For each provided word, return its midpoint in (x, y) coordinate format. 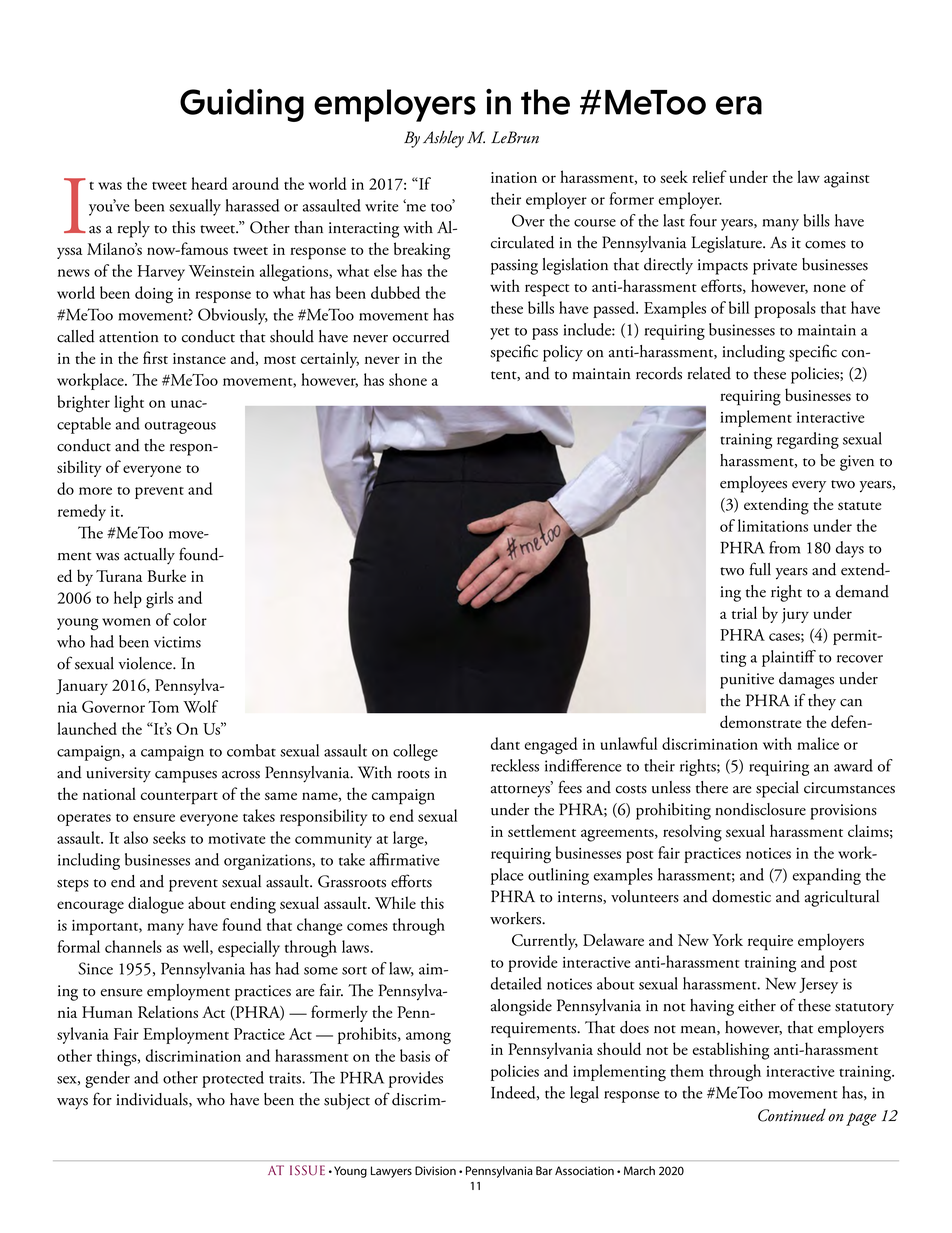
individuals (153, 1100)
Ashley (443, 139)
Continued (792, 1115)
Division (435, 1171)
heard (209, 183)
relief (709, 176)
